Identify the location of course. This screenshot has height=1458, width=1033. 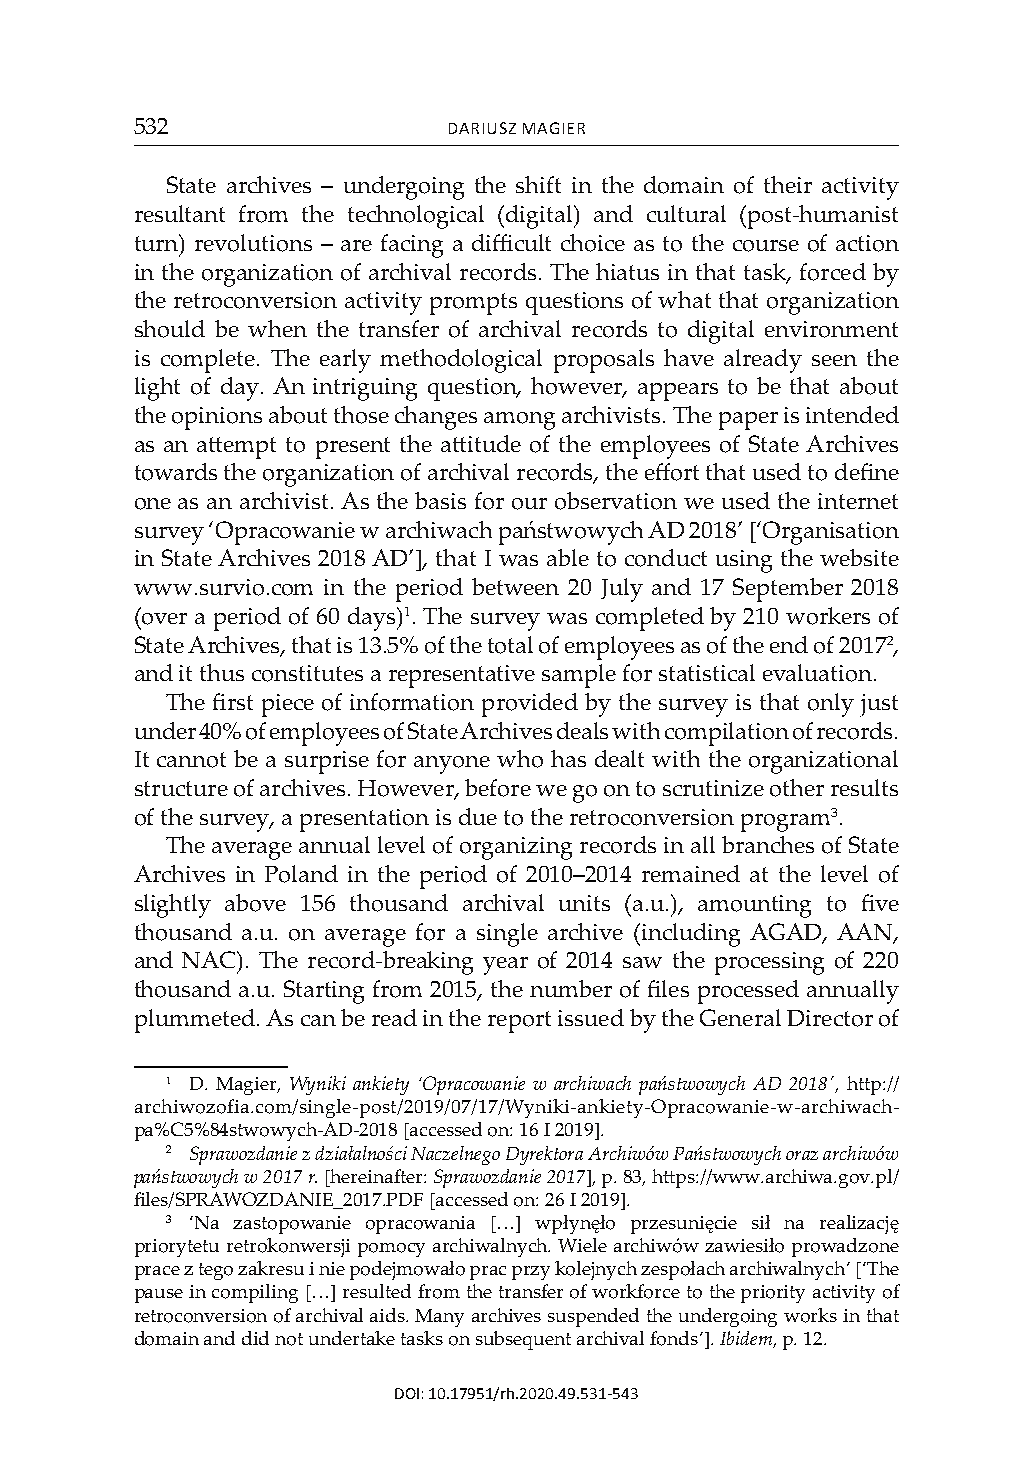
(766, 246).
